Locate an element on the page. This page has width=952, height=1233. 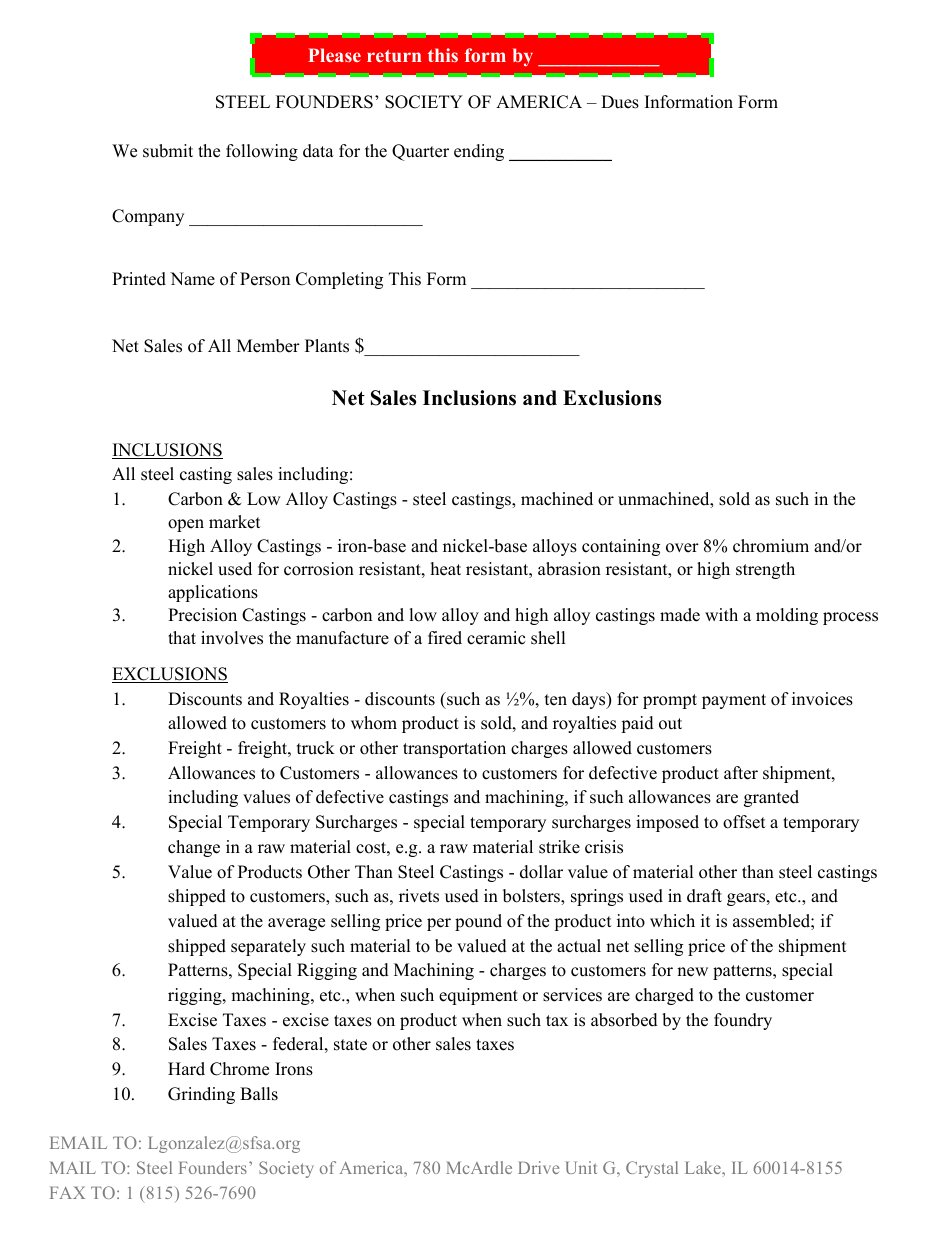
heat is located at coordinates (446, 569).
